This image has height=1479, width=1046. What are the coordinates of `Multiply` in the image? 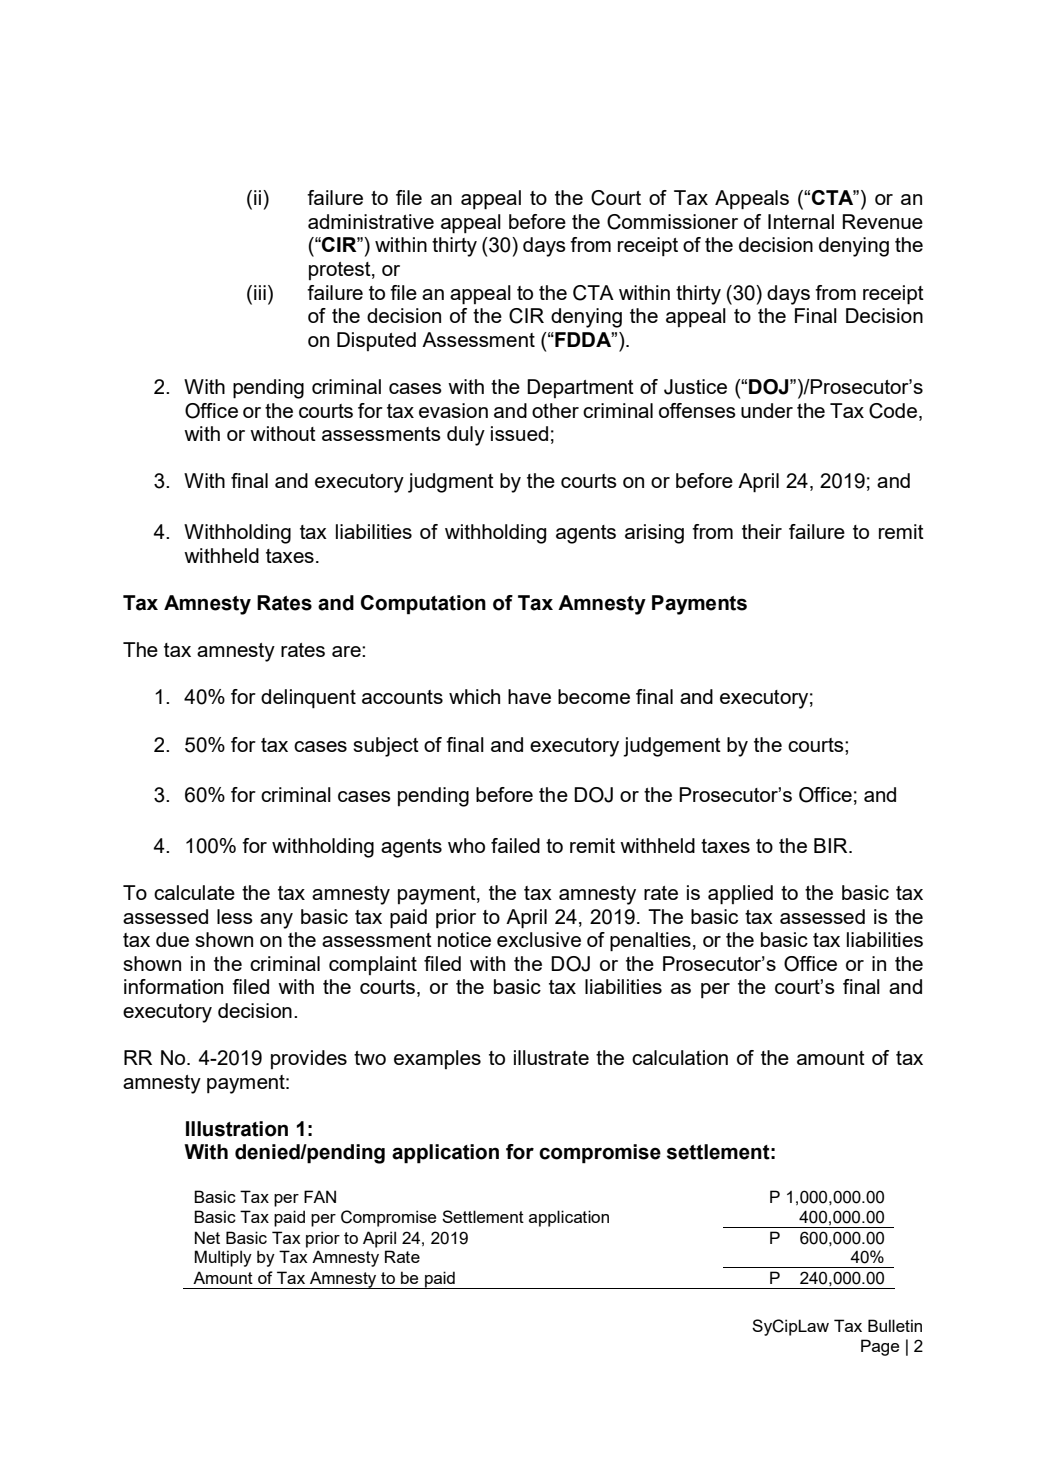 It's located at (223, 1258).
